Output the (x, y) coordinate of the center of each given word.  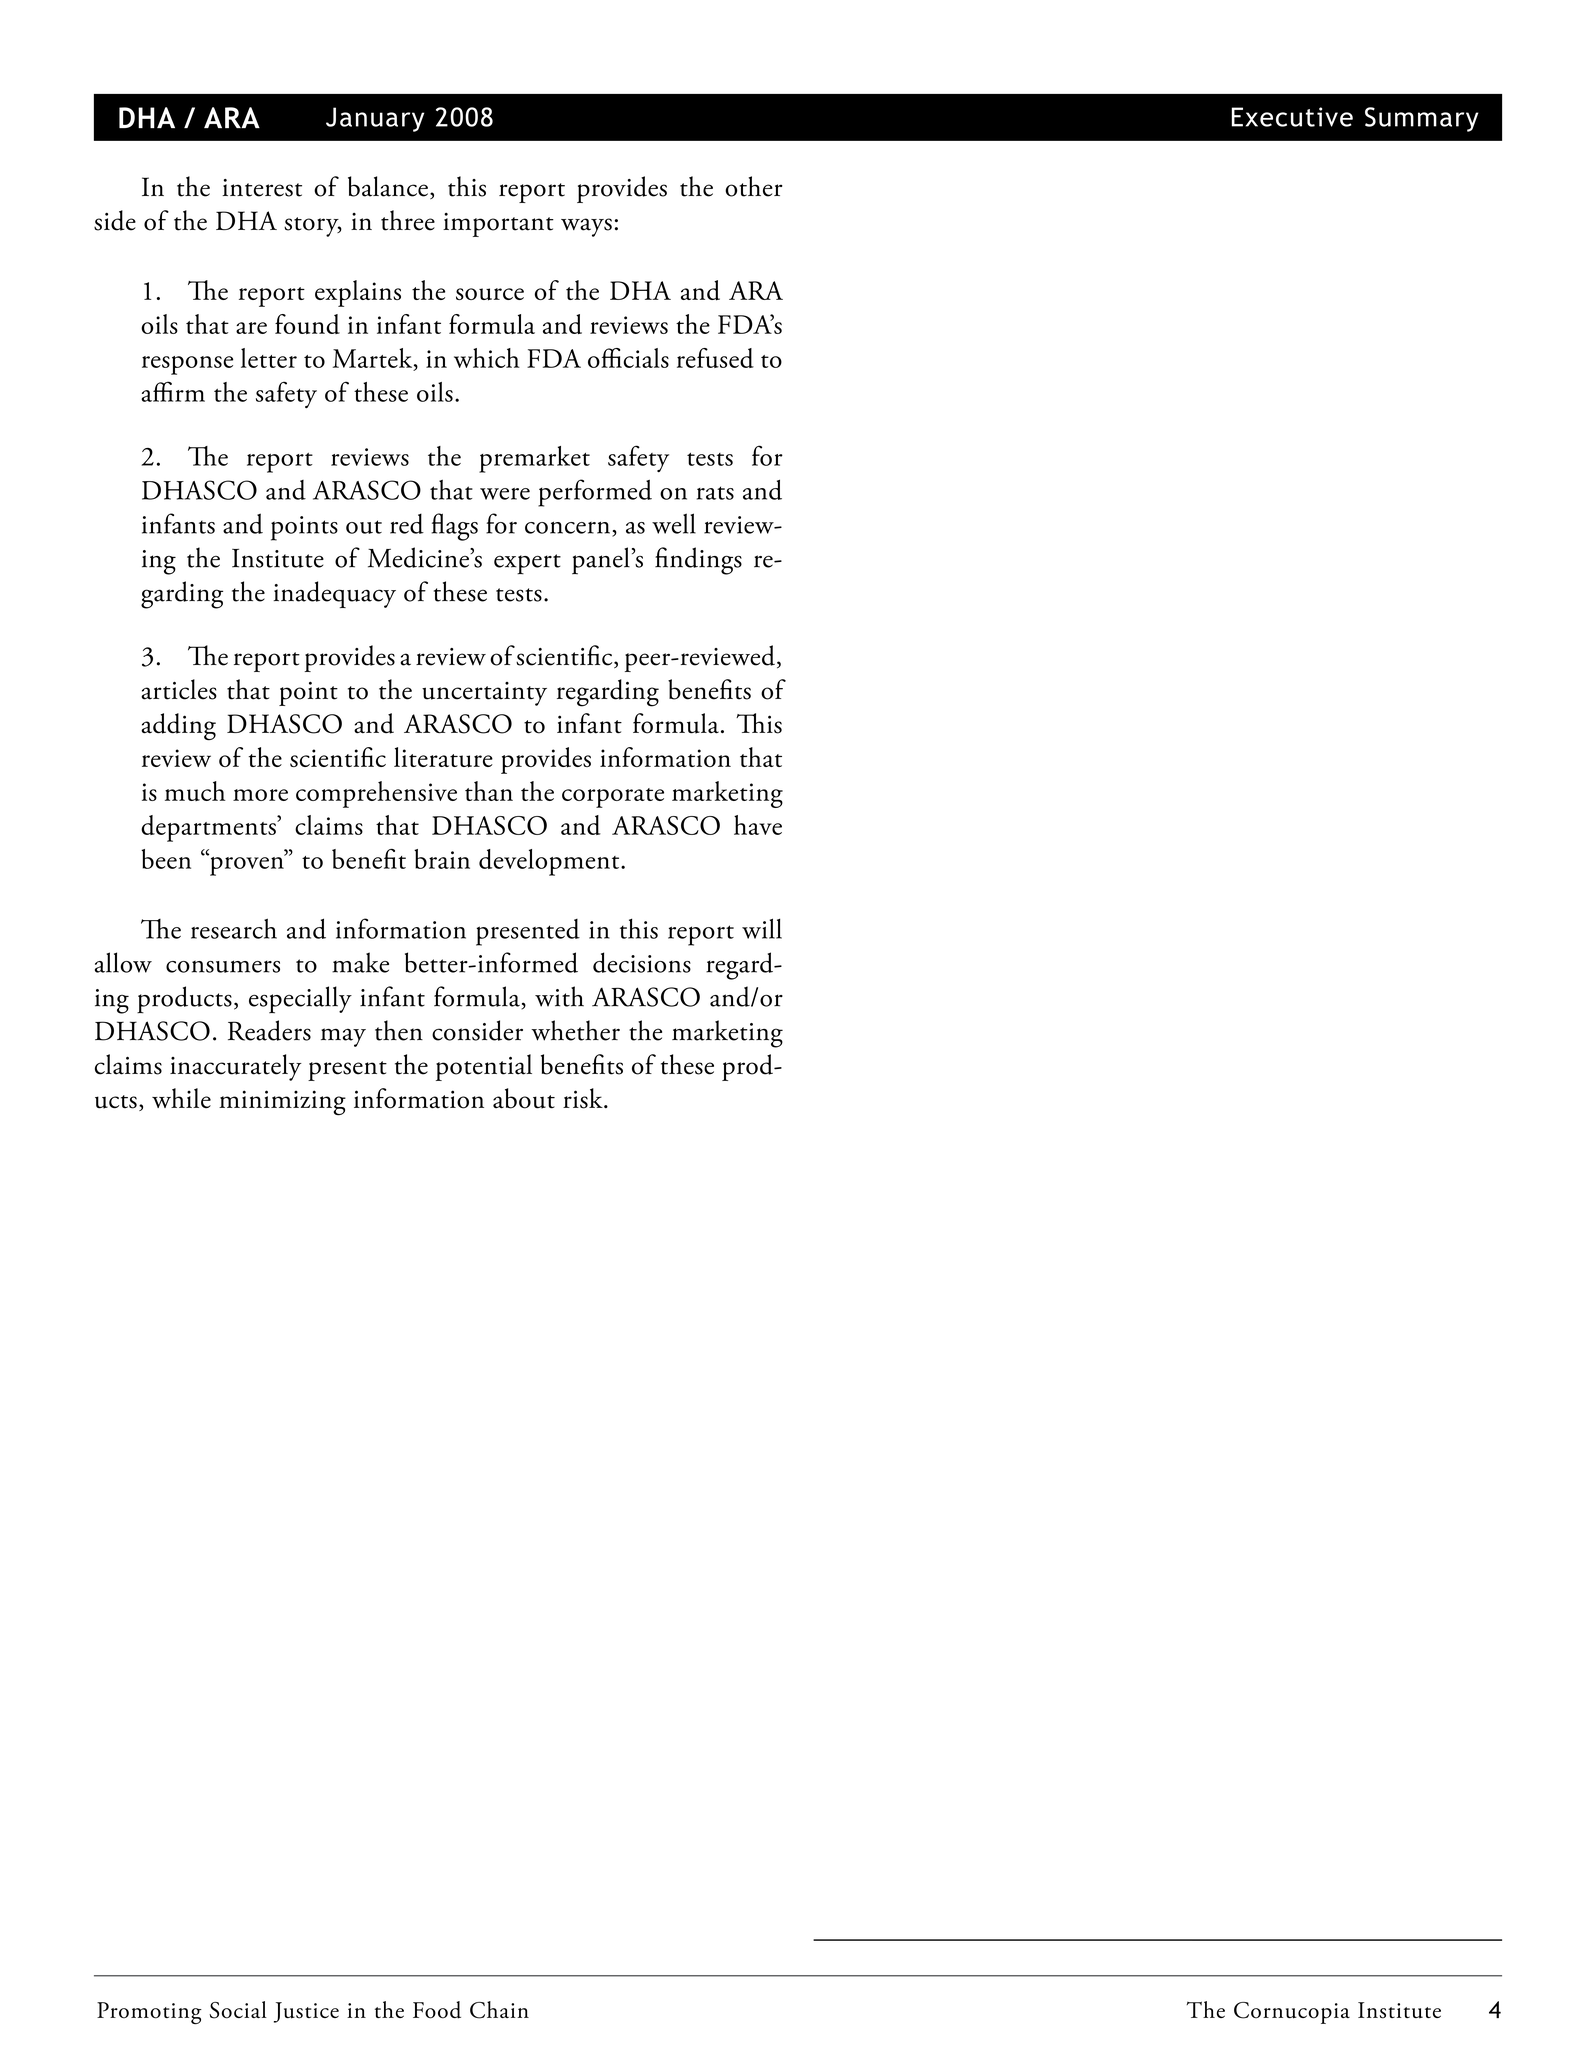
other (754, 186)
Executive (1292, 117)
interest (262, 188)
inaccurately (236, 1067)
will (762, 928)
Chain (499, 2010)
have (758, 825)
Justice (306, 2012)
